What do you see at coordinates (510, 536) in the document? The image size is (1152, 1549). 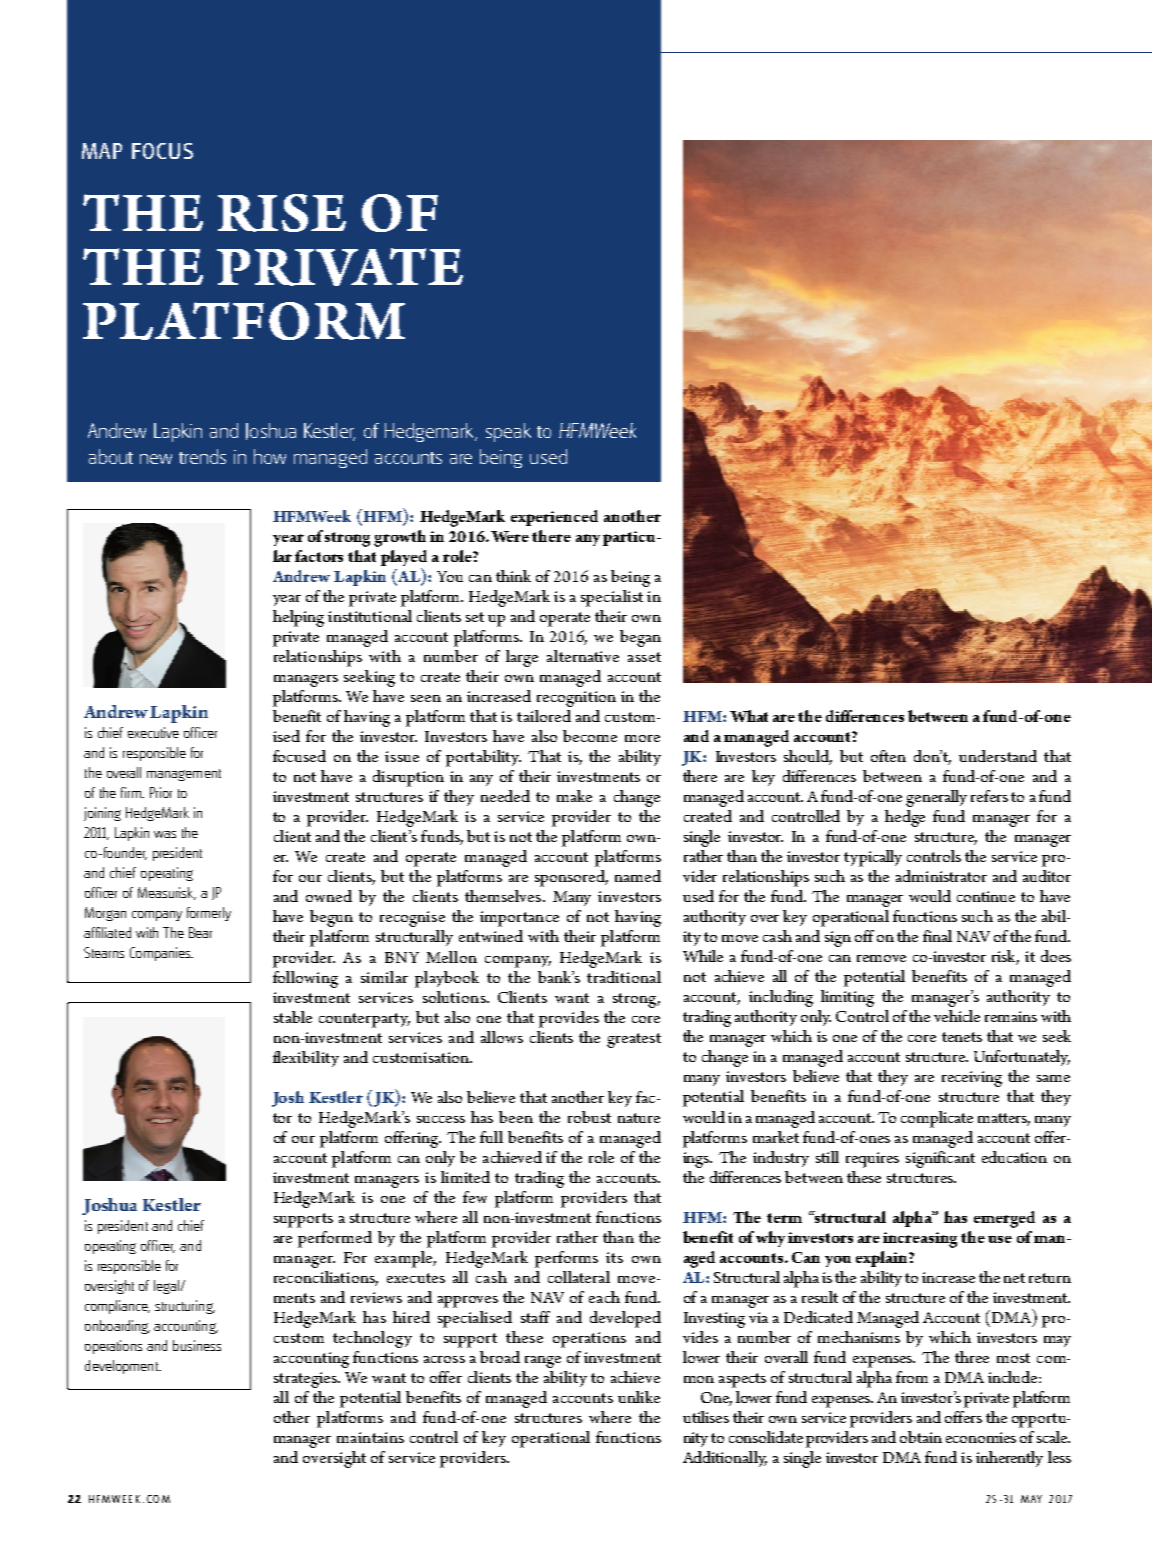 I see `Were` at bounding box center [510, 536].
